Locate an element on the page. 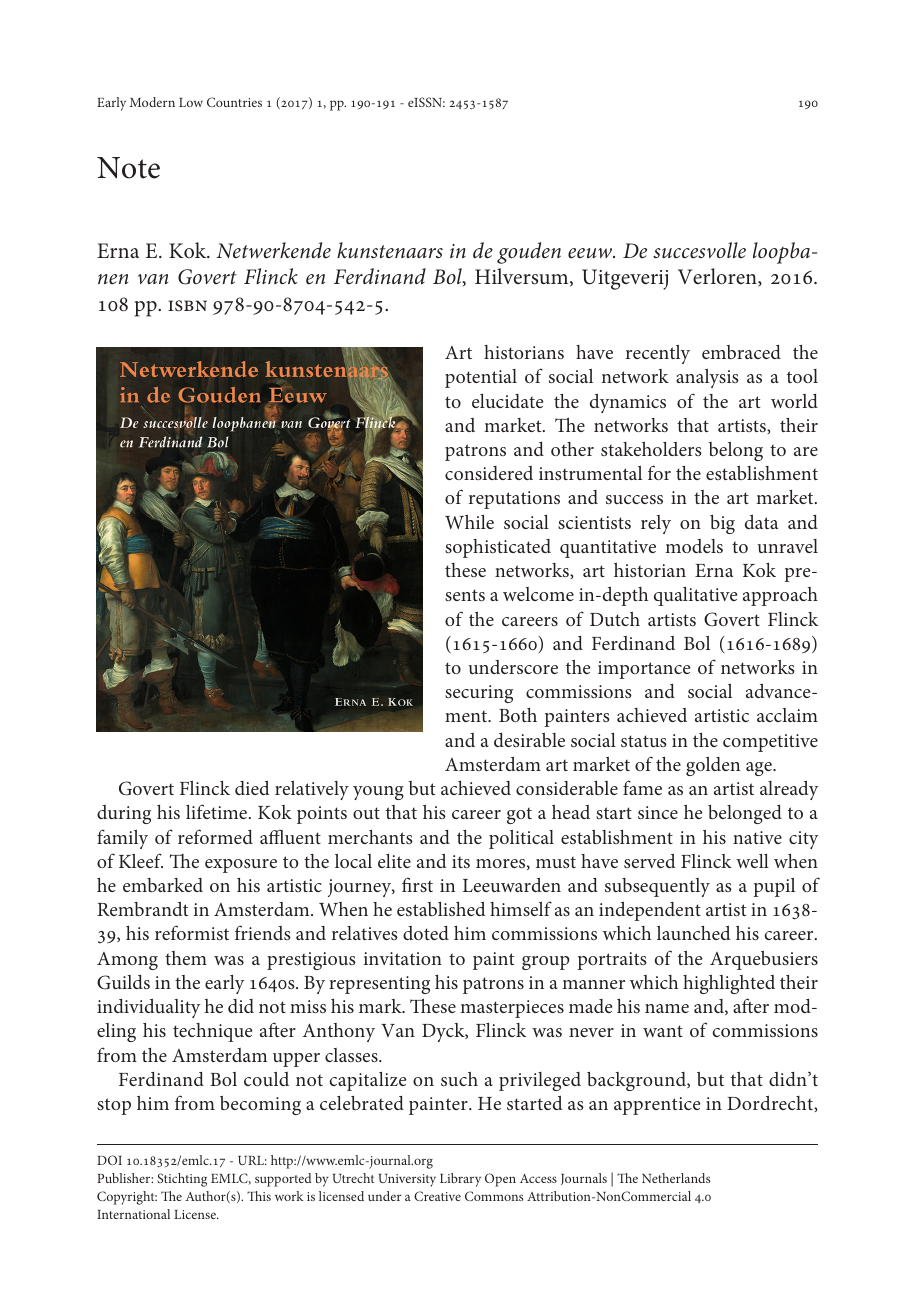 Image resolution: width=915 pixels, height=1316 pixels. isbn is located at coordinates (187, 306).
